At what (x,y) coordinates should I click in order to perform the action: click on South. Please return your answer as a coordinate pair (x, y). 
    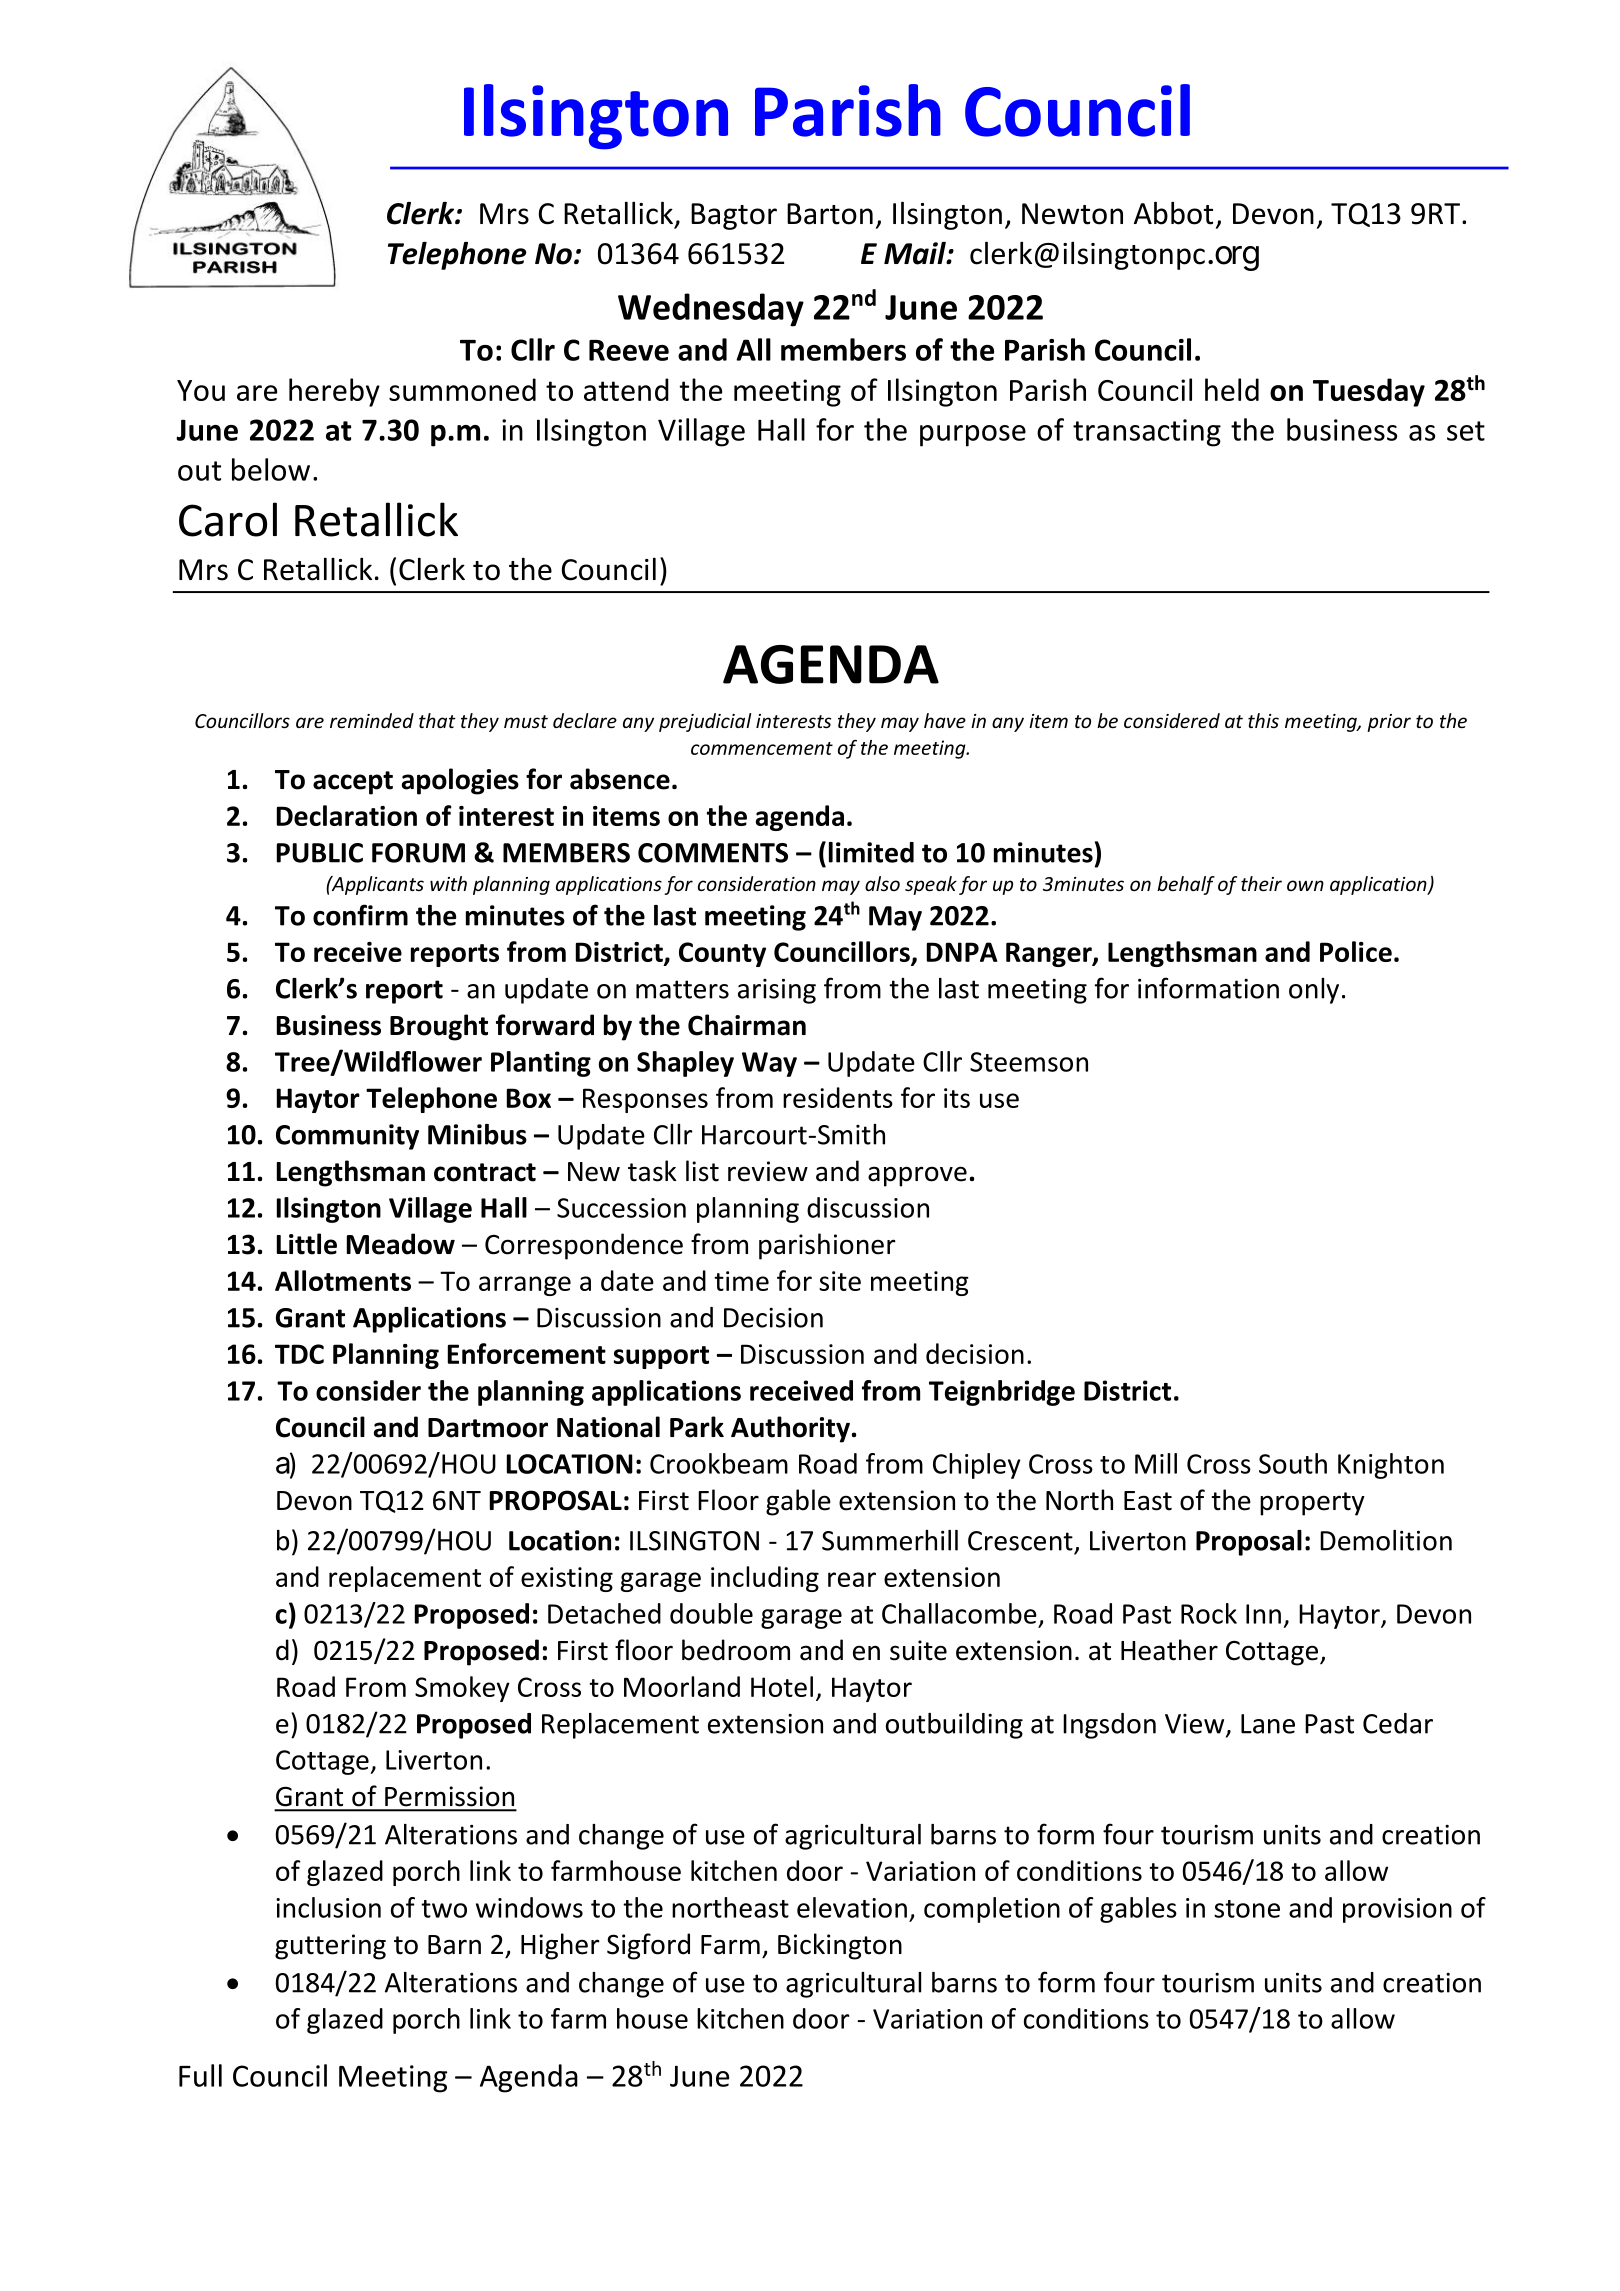
    Looking at the image, I should click on (1293, 1463).
